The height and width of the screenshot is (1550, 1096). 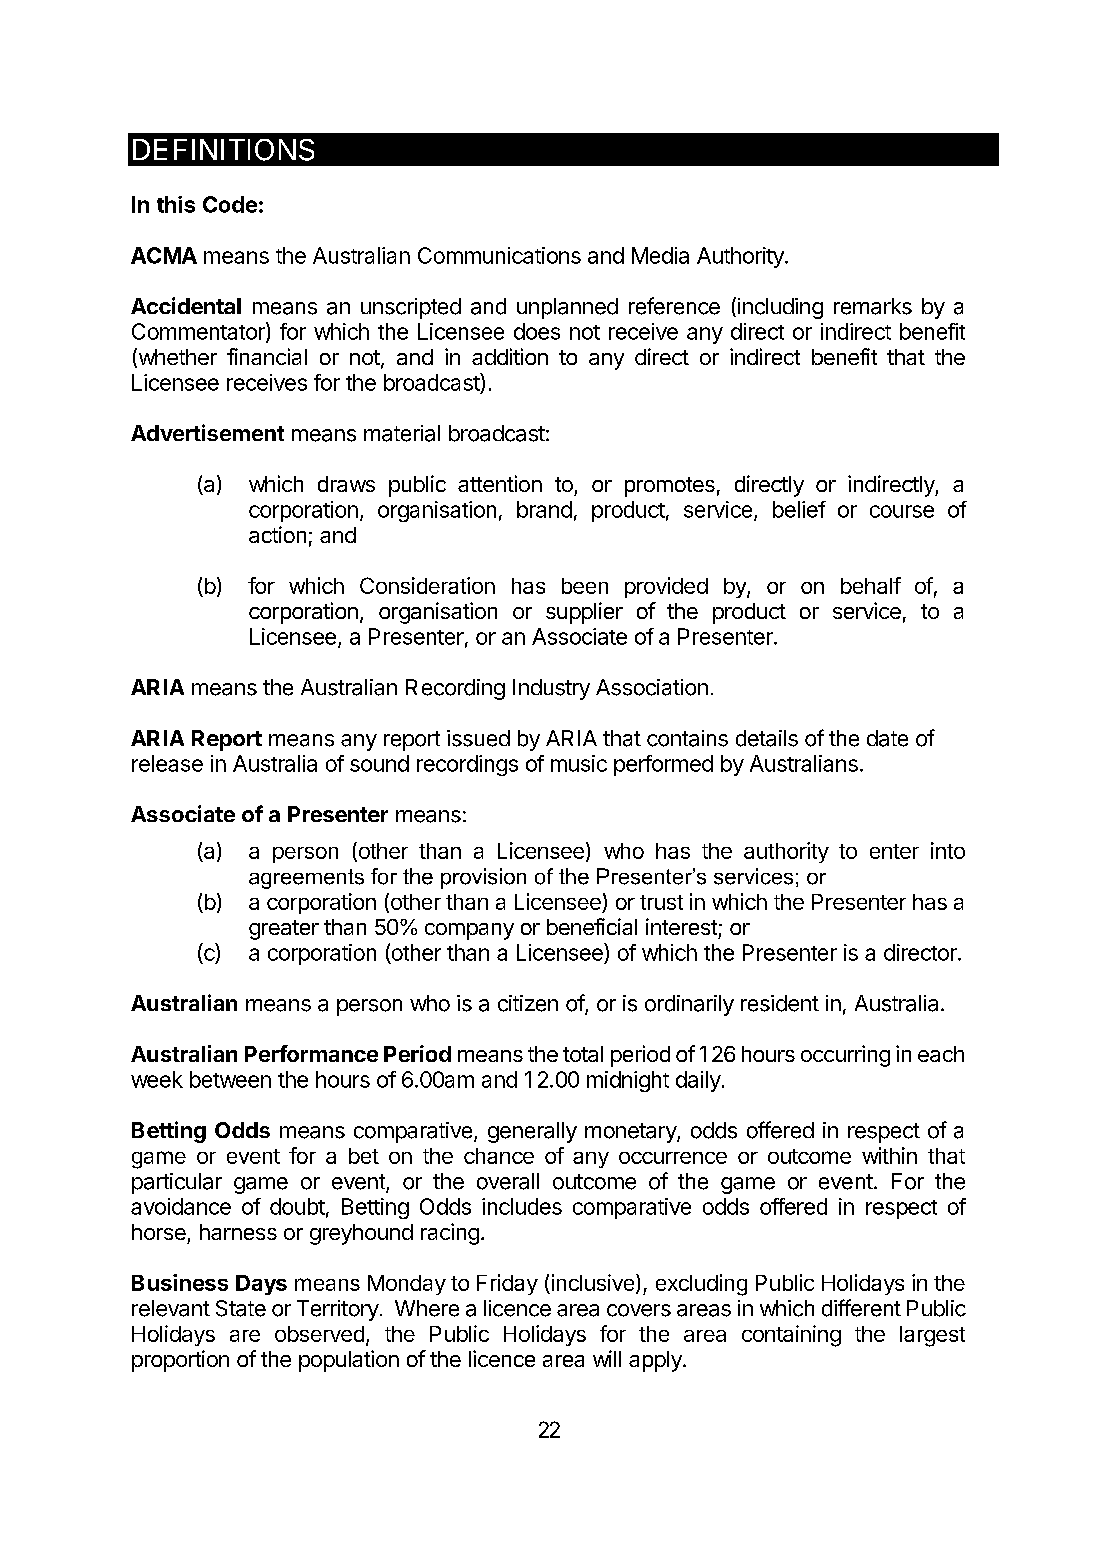 I want to click on Communications, so click(x=499, y=255).
